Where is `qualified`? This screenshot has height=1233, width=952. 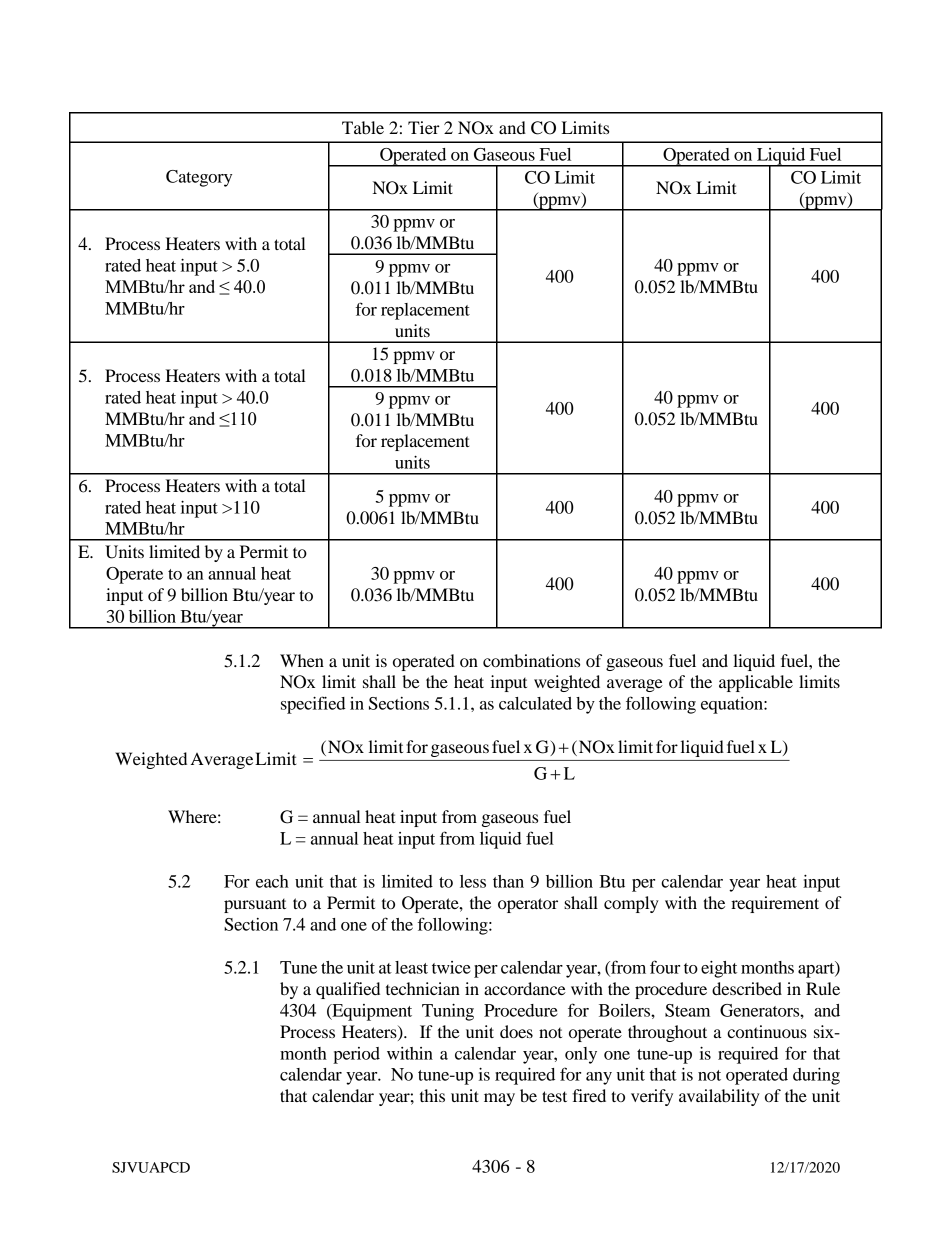 qualified is located at coordinates (348, 990).
